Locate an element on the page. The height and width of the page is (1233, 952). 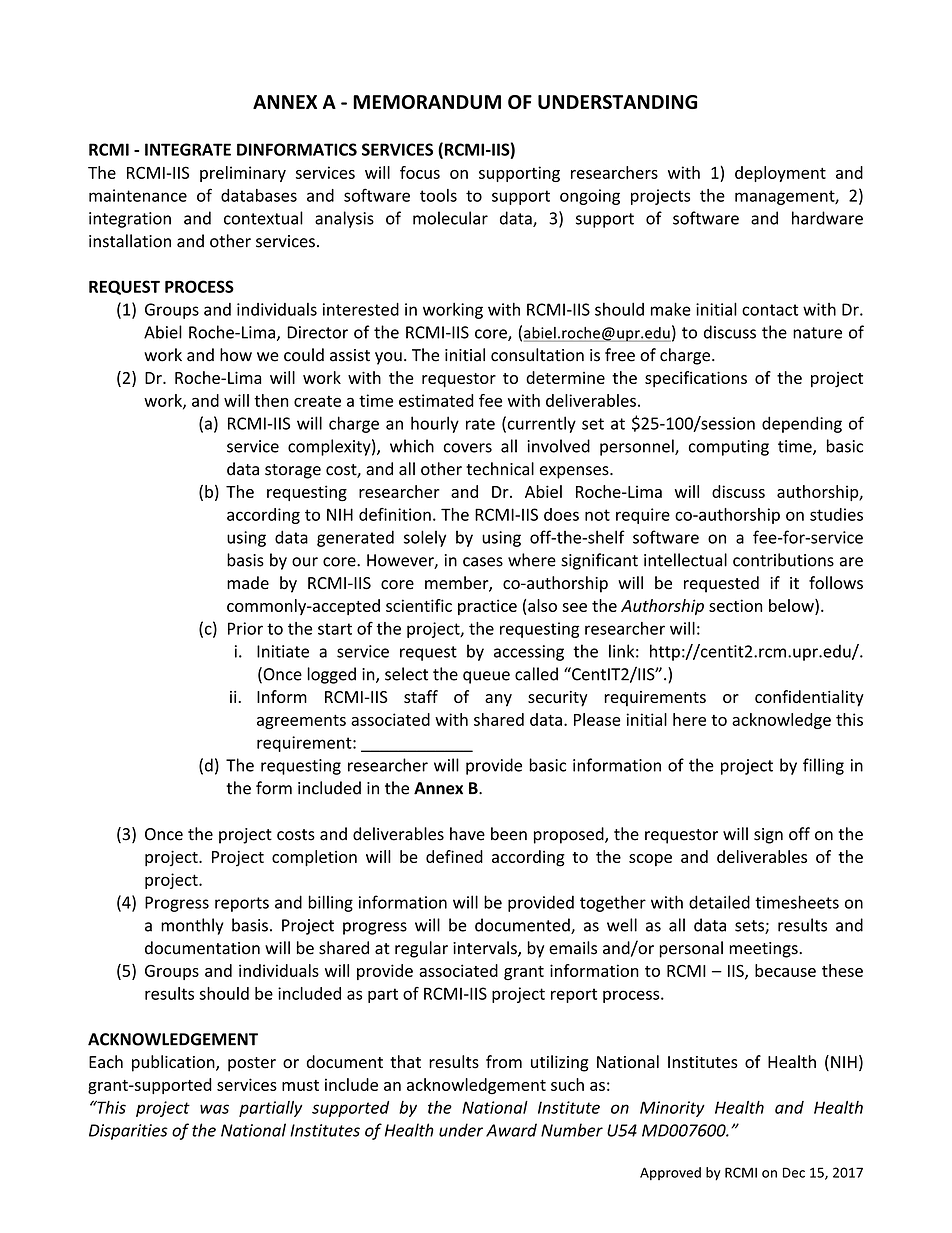
technical is located at coordinates (500, 469).
